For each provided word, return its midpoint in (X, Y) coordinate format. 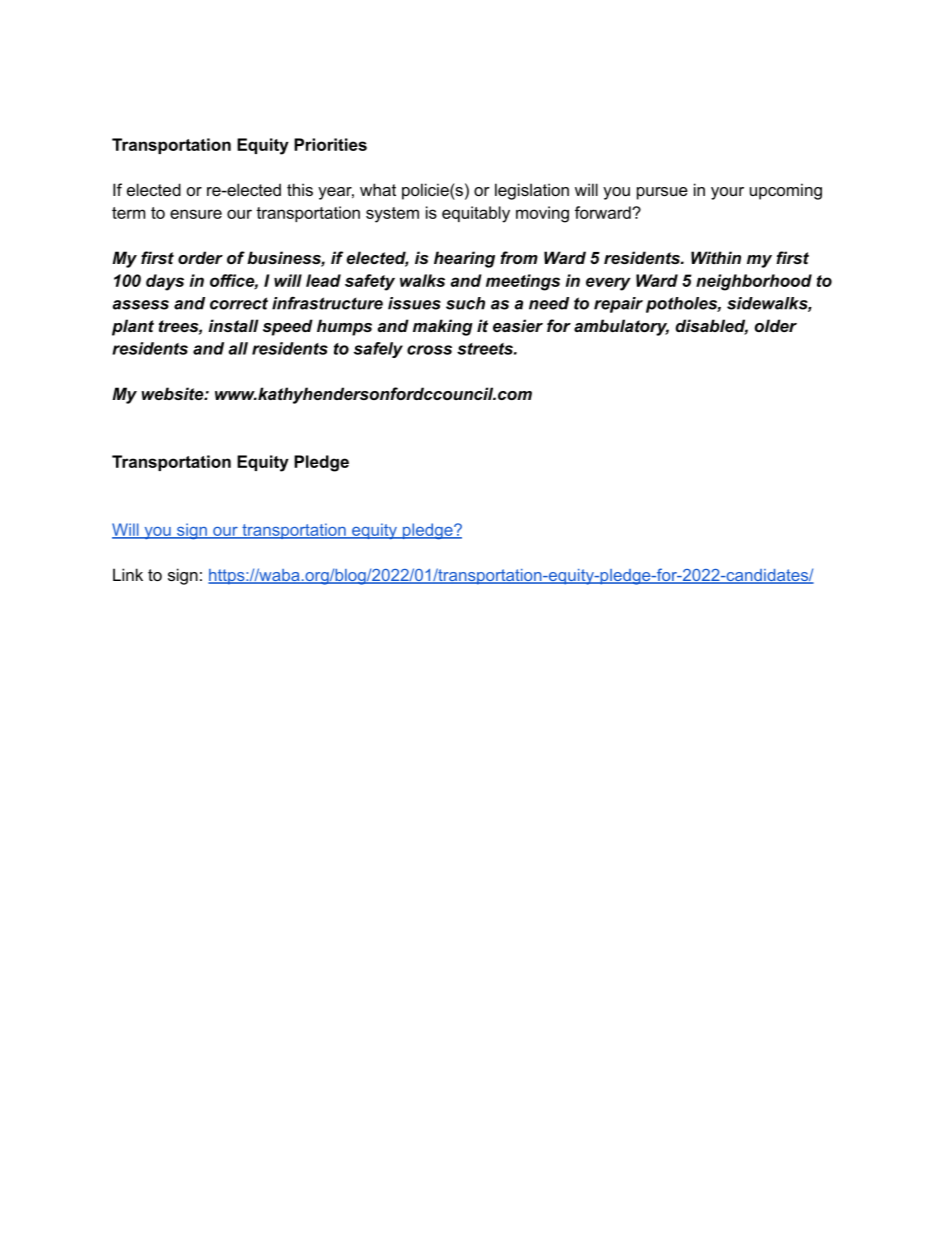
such (465, 303)
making (443, 327)
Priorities (330, 144)
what (378, 189)
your (727, 193)
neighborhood (754, 282)
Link (128, 574)
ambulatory (621, 327)
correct (239, 303)
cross (429, 350)
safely (378, 350)
